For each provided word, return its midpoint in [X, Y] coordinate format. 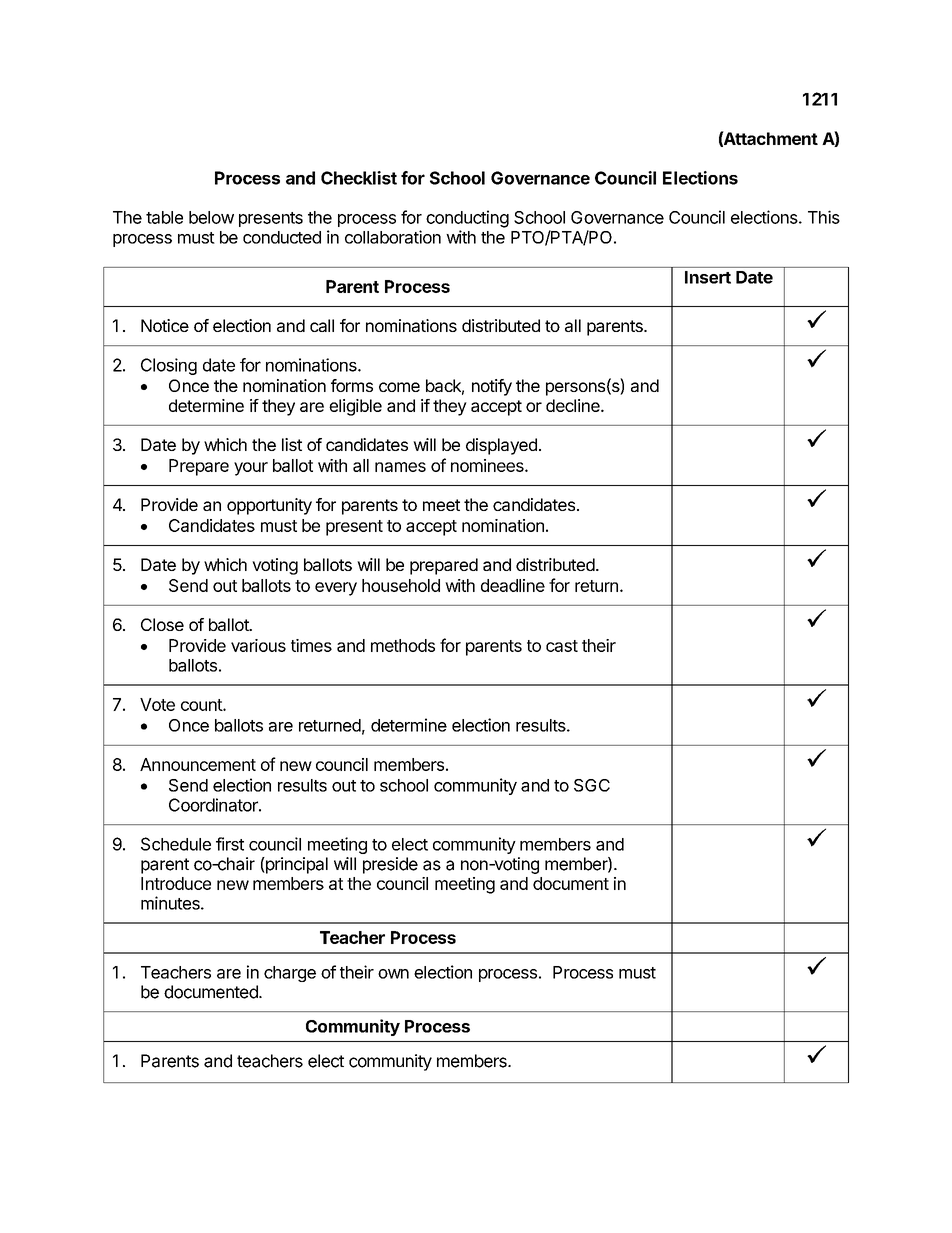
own [393, 974]
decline [574, 405]
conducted [282, 237]
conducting [467, 219]
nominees [488, 465]
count [202, 705]
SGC [592, 785]
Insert [708, 277]
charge [290, 974]
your [251, 469]
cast [562, 646]
